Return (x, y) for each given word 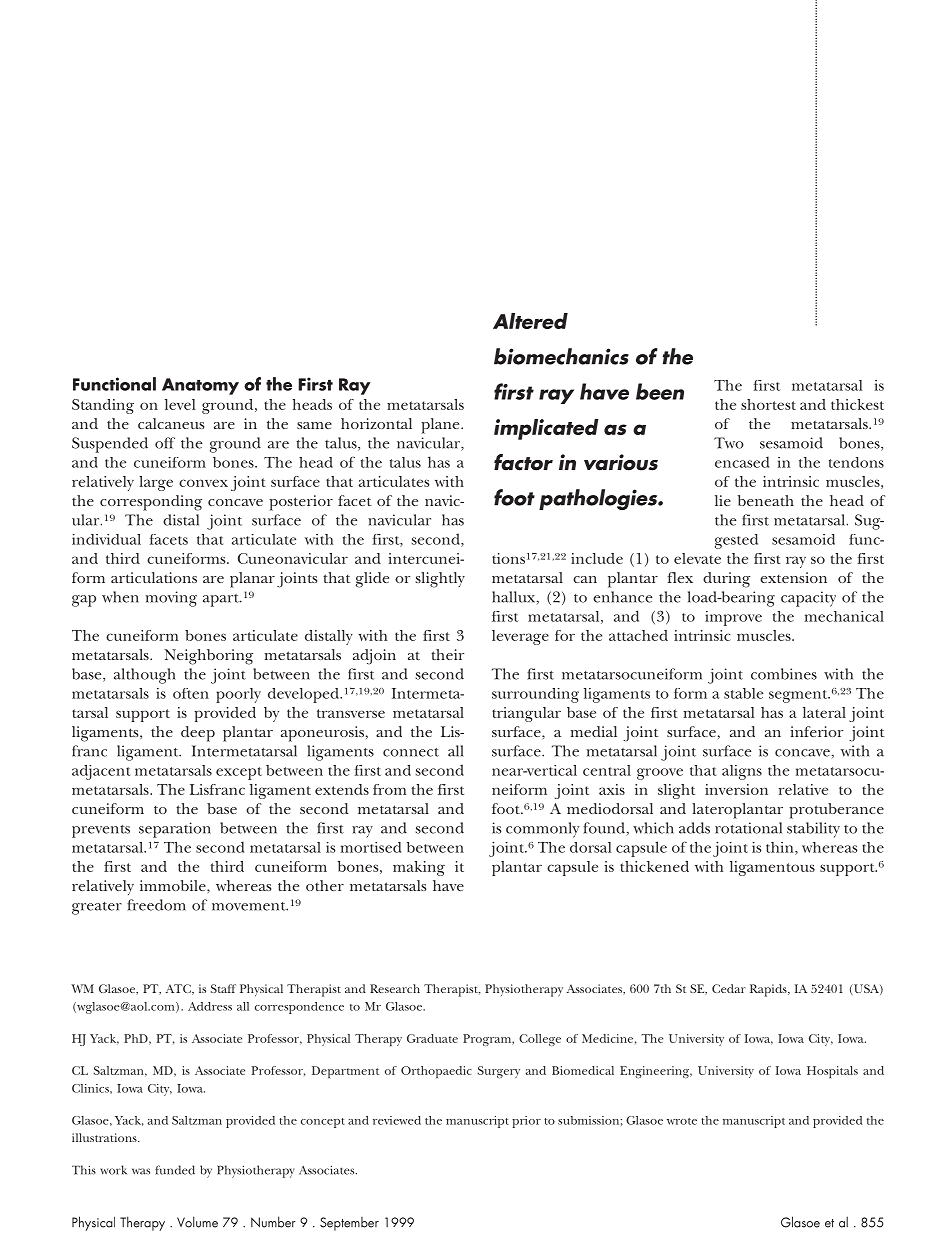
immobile (174, 885)
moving (171, 599)
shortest (768, 404)
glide (372, 580)
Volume (197, 1222)
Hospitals (832, 1072)
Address (210, 1006)
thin (781, 848)
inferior (816, 731)
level (180, 404)
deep (198, 734)
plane (441, 426)
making (419, 868)
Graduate (432, 1038)
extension (793, 577)
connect (411, 752)
